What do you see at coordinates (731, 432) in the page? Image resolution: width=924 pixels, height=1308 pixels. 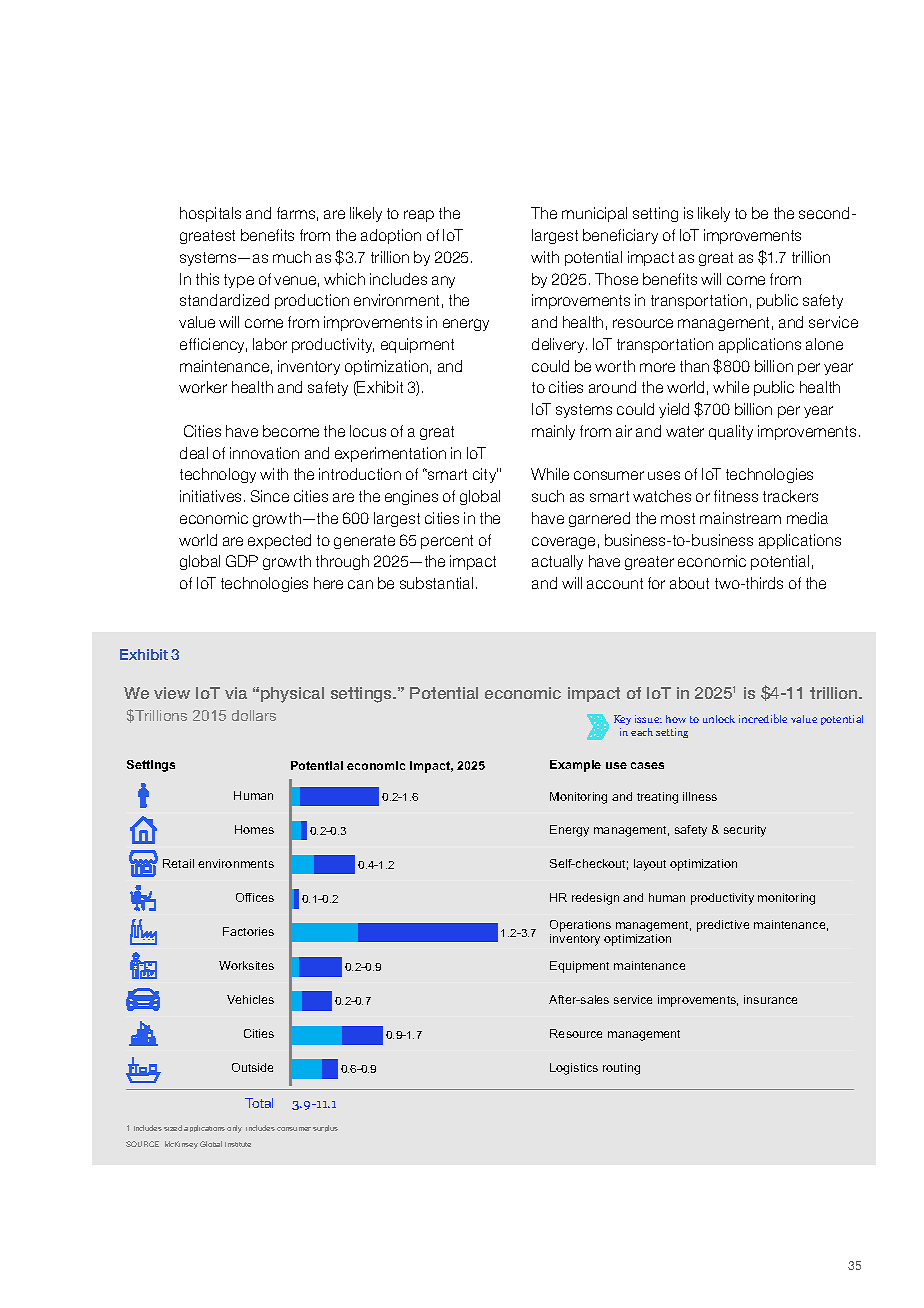 I see `quality` at bounding box center [731, 432].
